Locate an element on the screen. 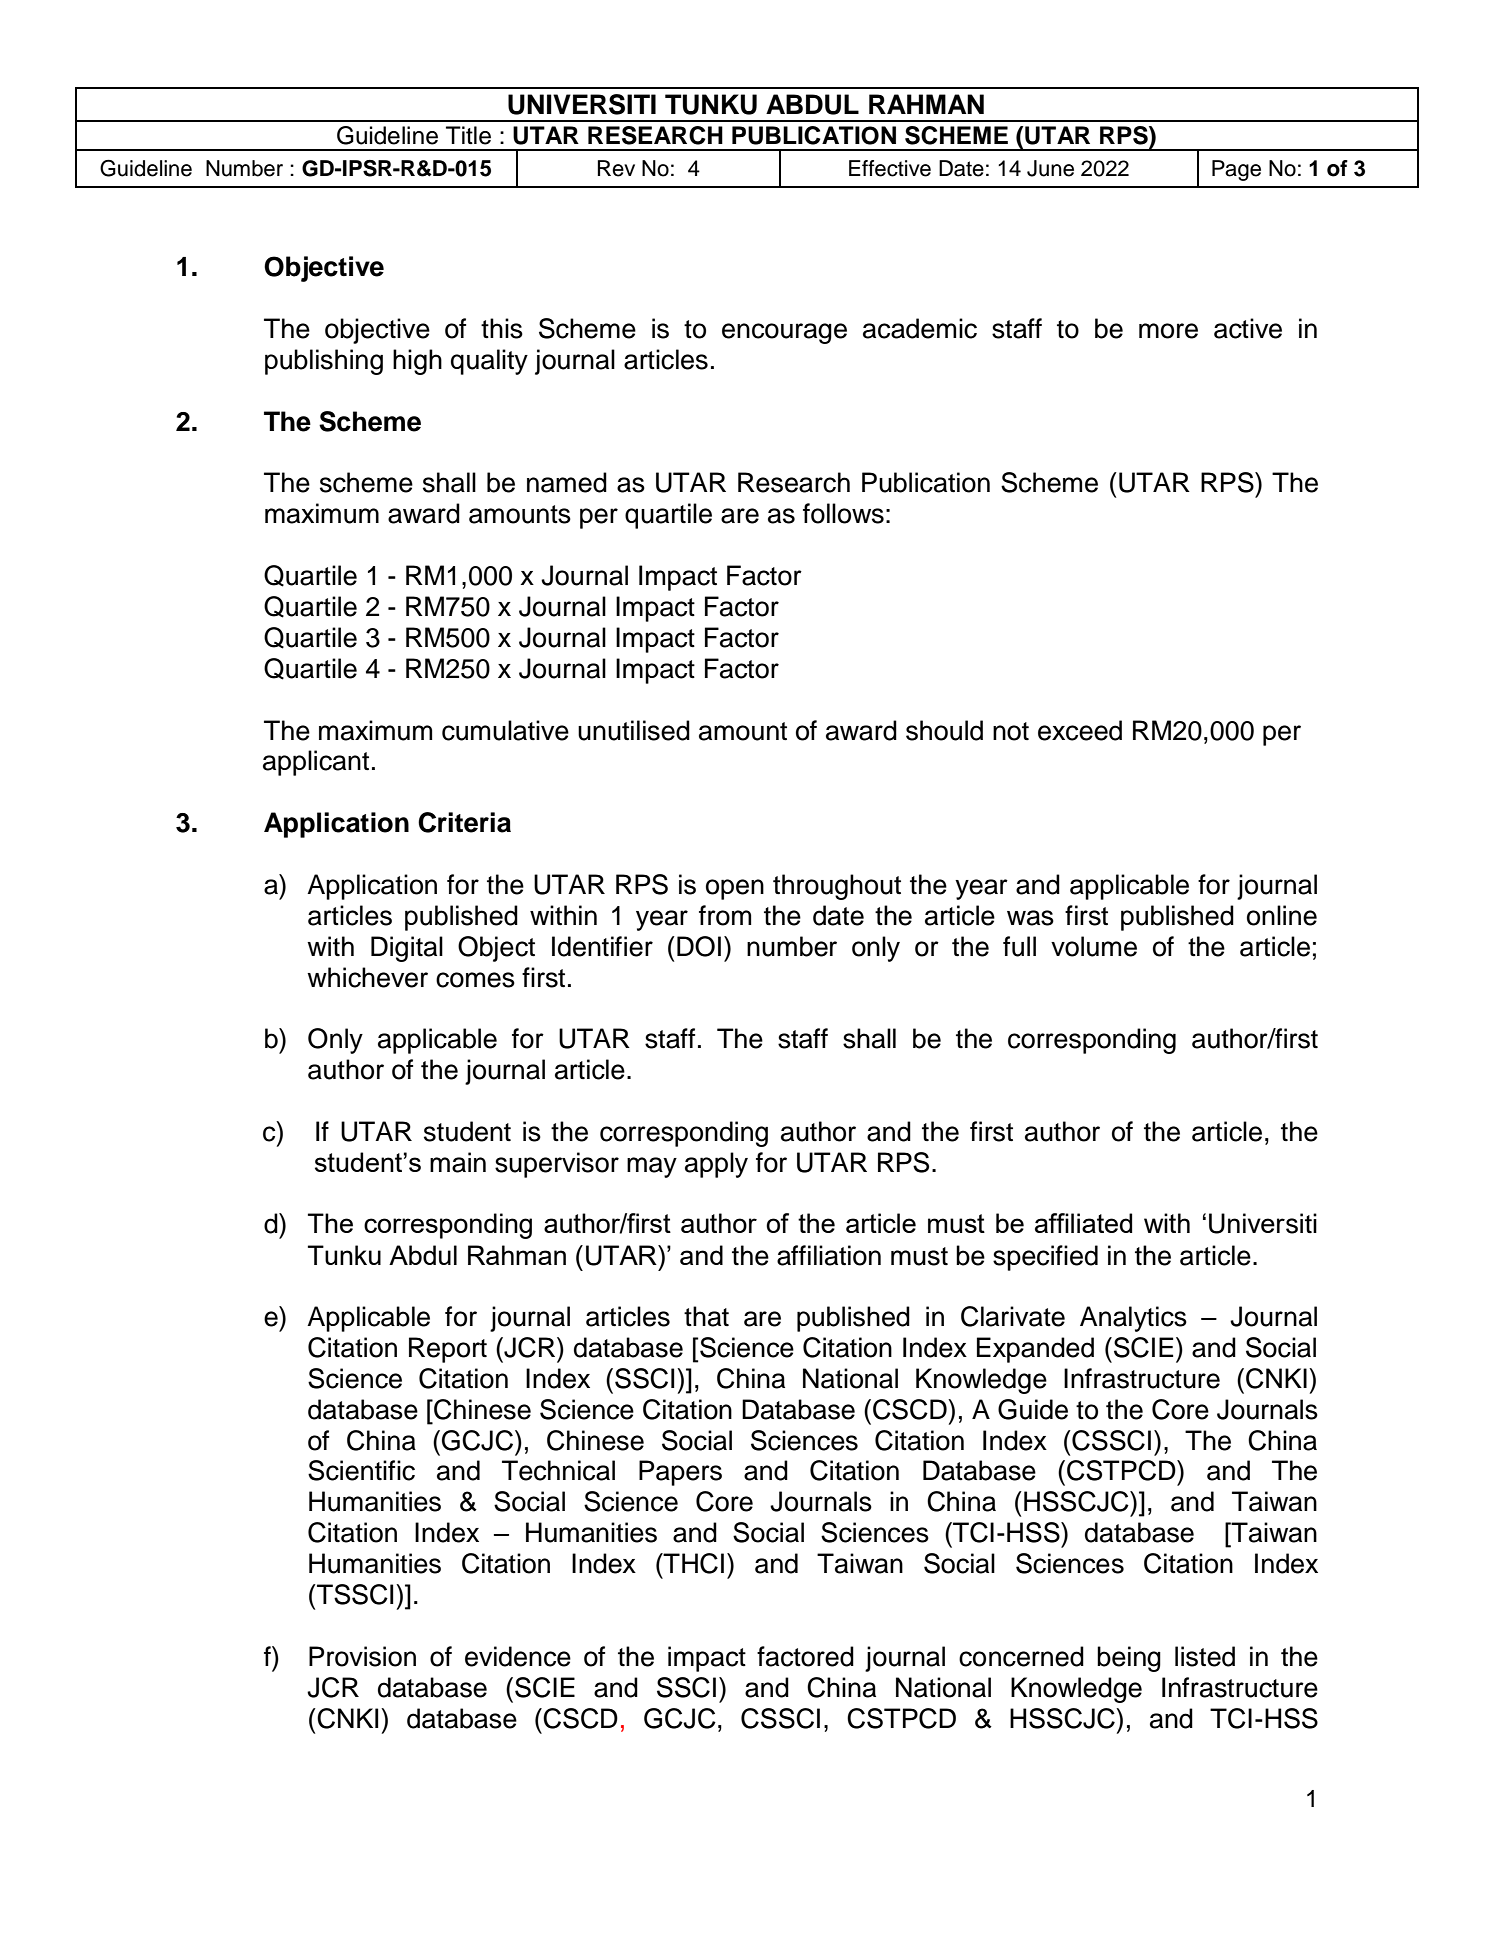 The height and width of the screenshot is (1933, 1494). Title is located at coordinates (468, 135).
